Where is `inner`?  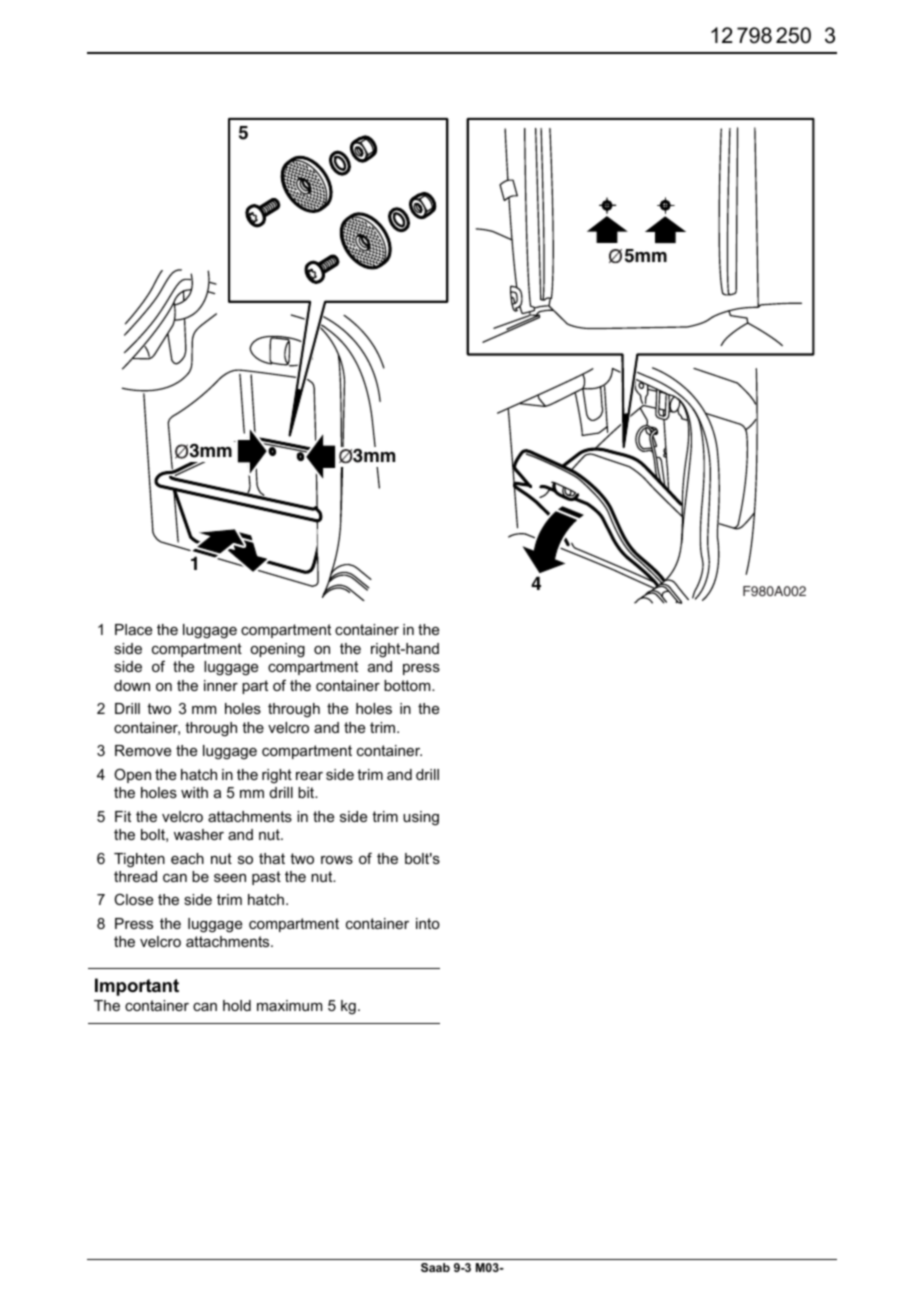
inner is located at coordinates (221, 685).
